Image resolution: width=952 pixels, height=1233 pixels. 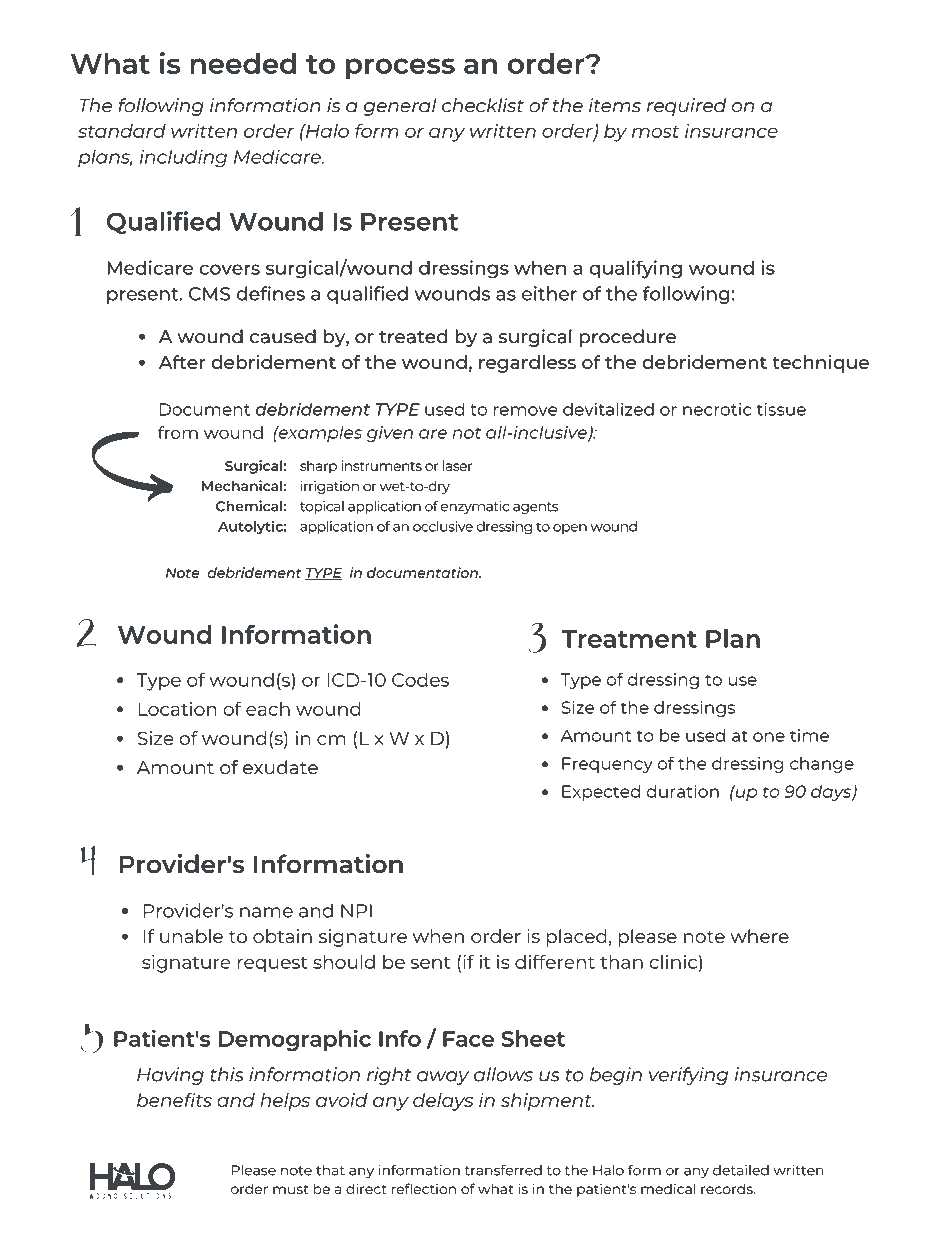 What do you see at coordinates (503, 1170) in the screenshot?
I see `transferred` at bounding box center [503, 1170].
